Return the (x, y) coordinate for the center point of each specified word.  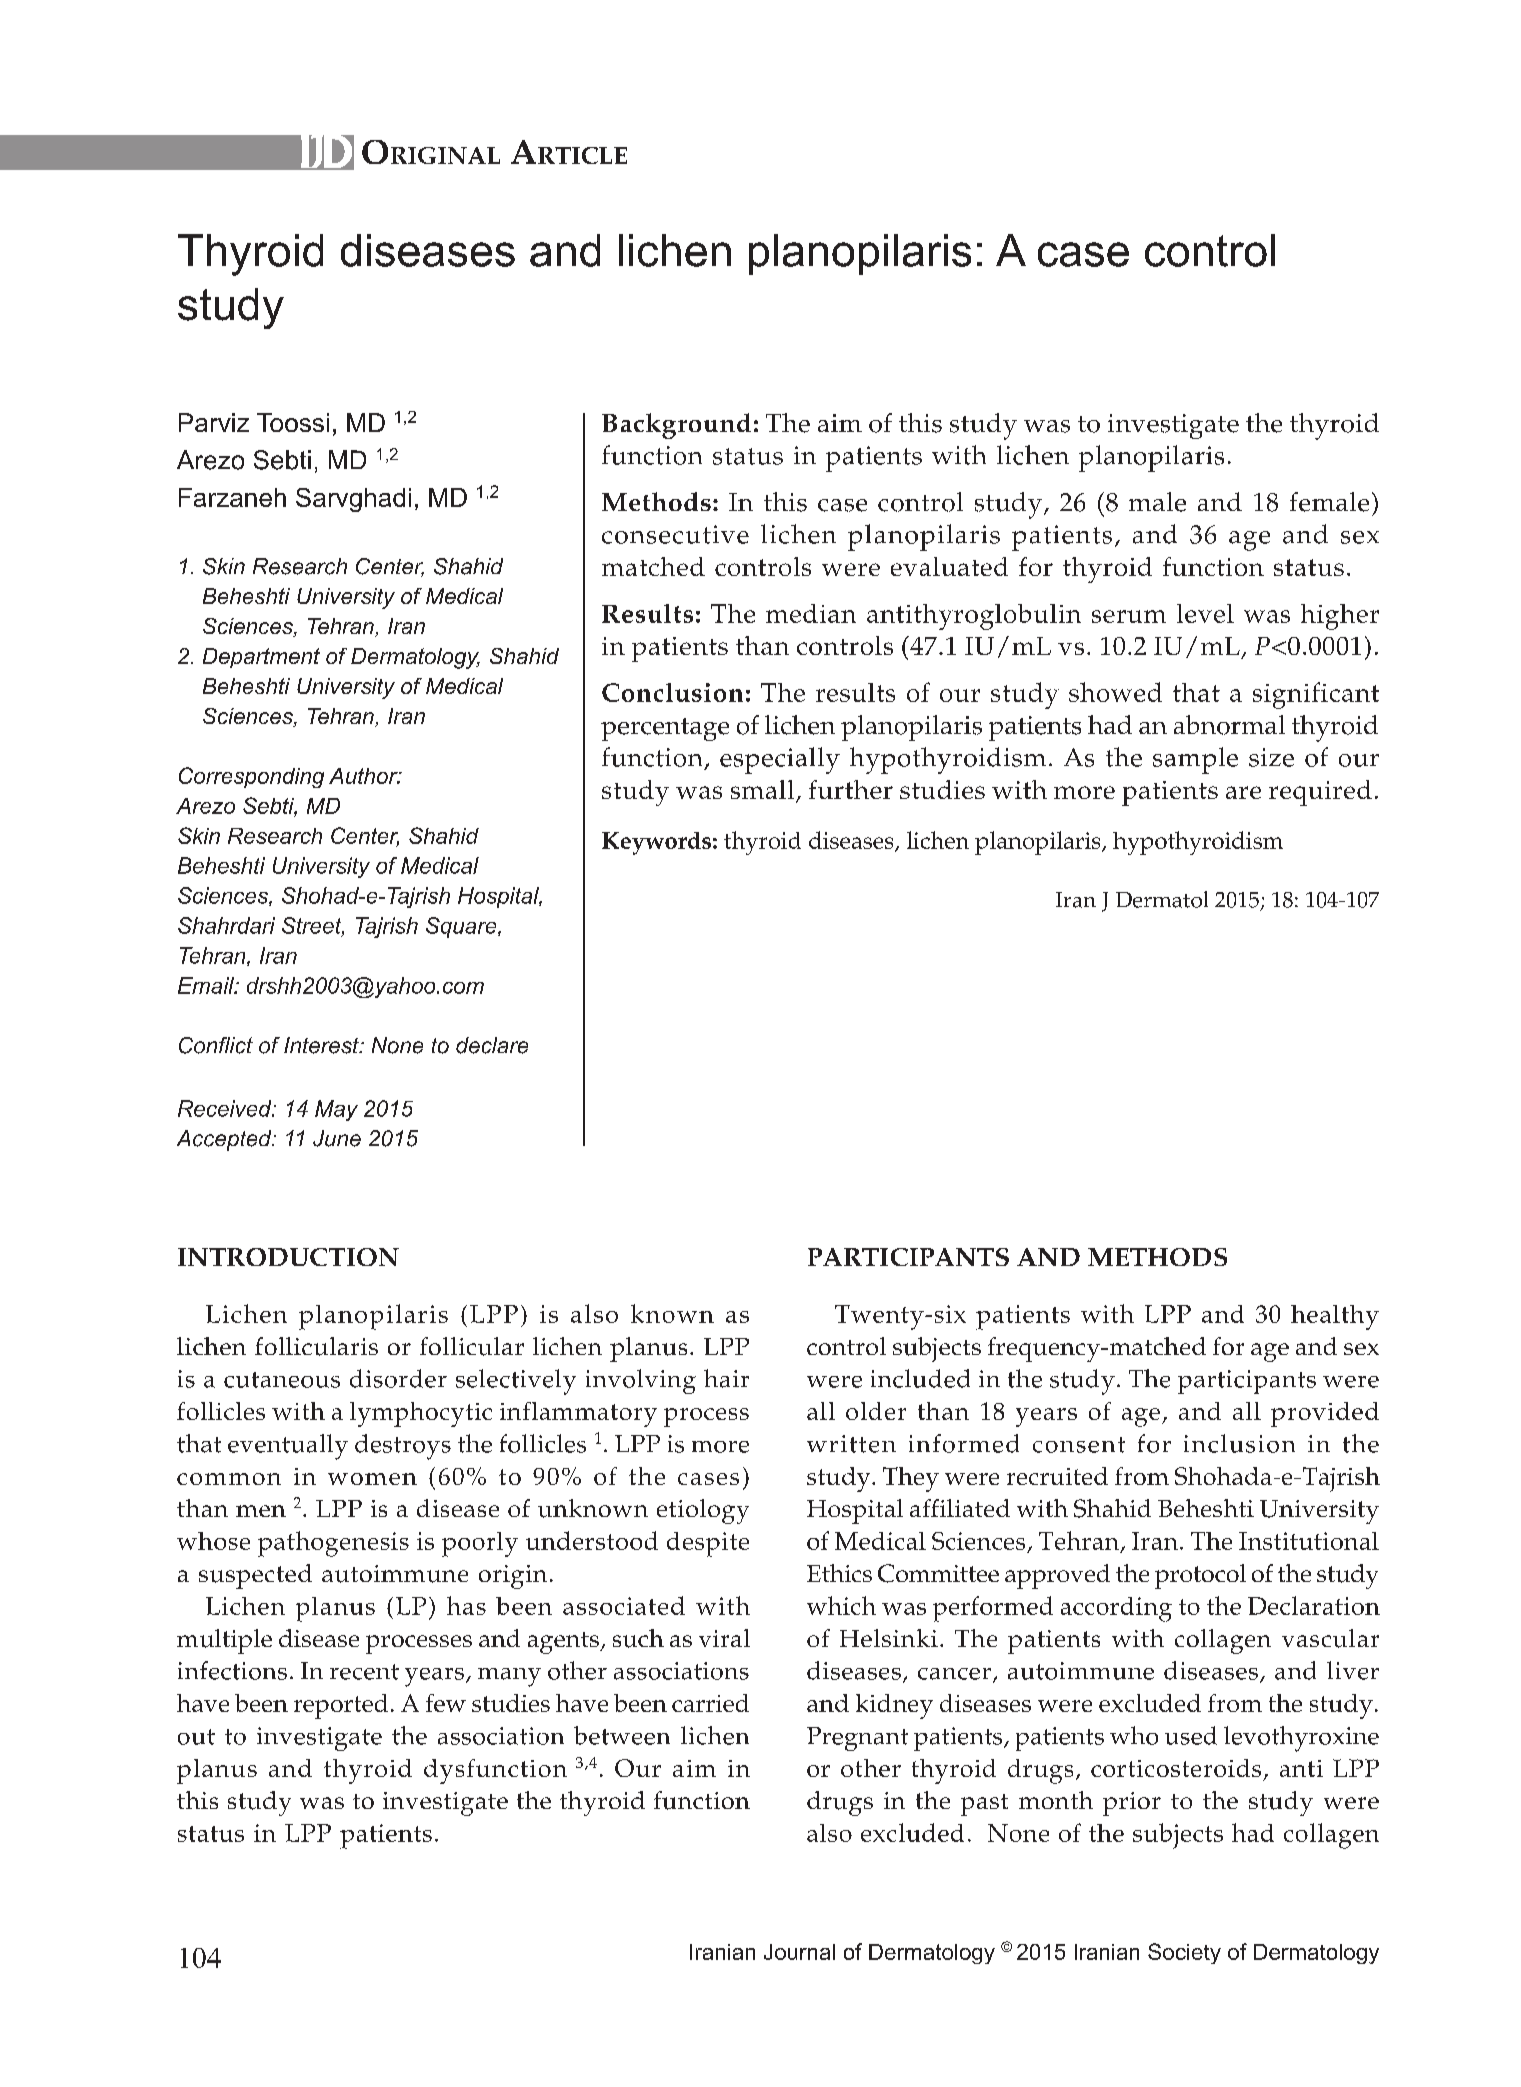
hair (726, 1378)
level (1205, 613)
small (764, 791)
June (337, 1138)
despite (708, 1544)
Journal (799, 1952)
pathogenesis (333, 1544)
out (196, 1737)
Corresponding (251, 777)
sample (1195, 760)
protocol (1200, 1576)
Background (676, 426)
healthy (1335, 1317)
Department (261, 658)
